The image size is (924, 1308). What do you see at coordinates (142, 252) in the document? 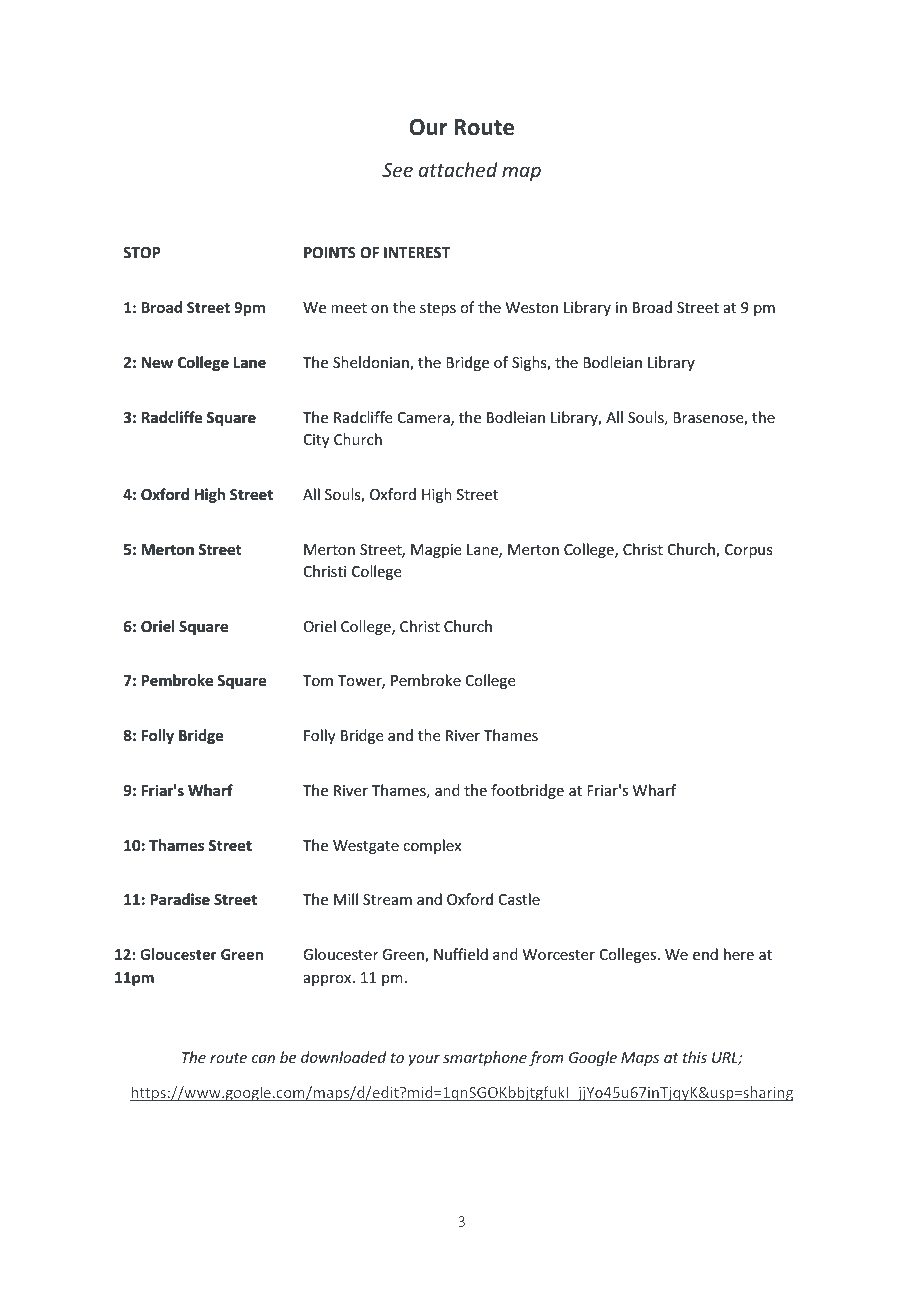
I see `STOP` at bounding box center [142, 252].
